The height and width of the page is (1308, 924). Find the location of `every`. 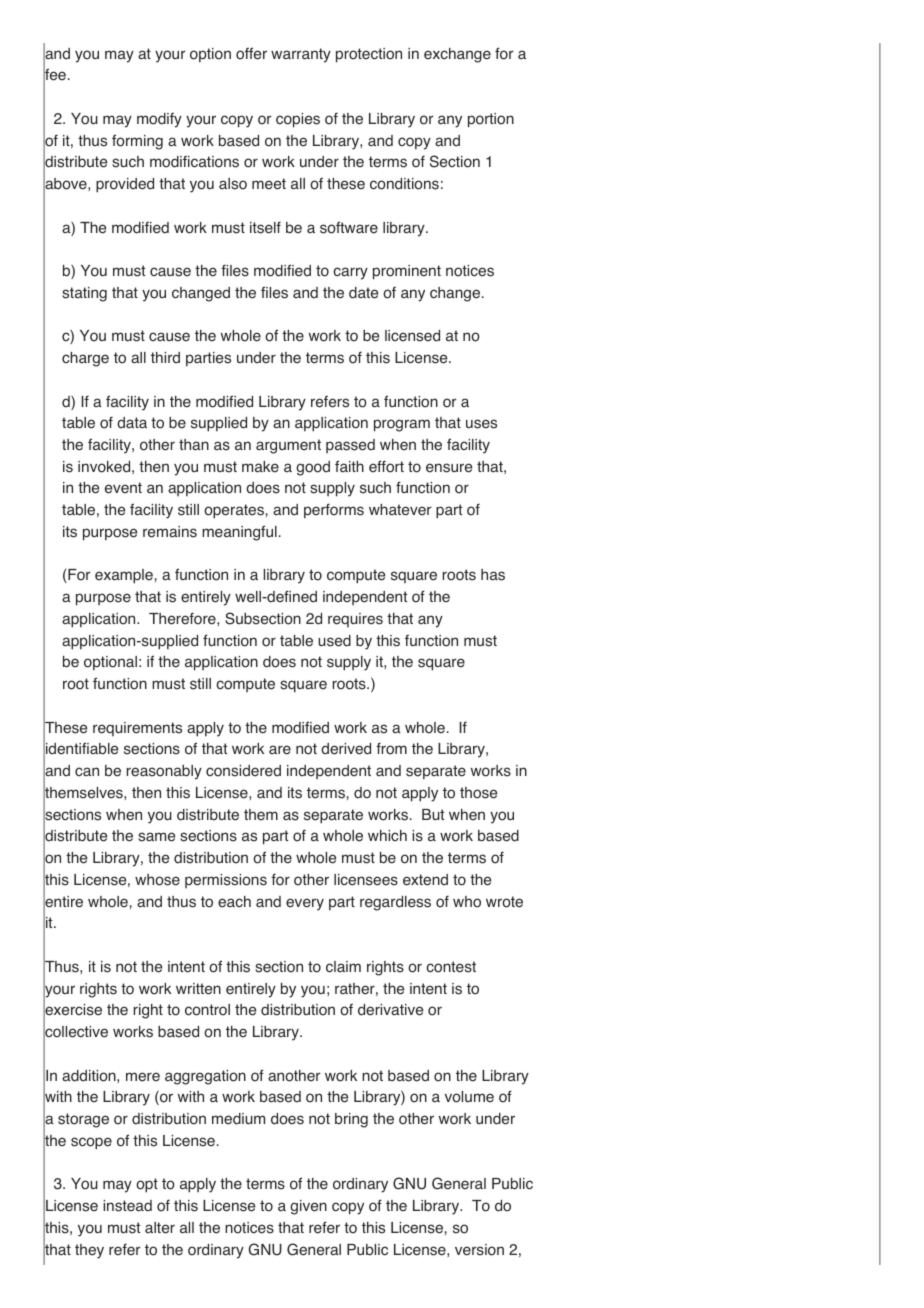

every is located at coordinates (305, 904).
